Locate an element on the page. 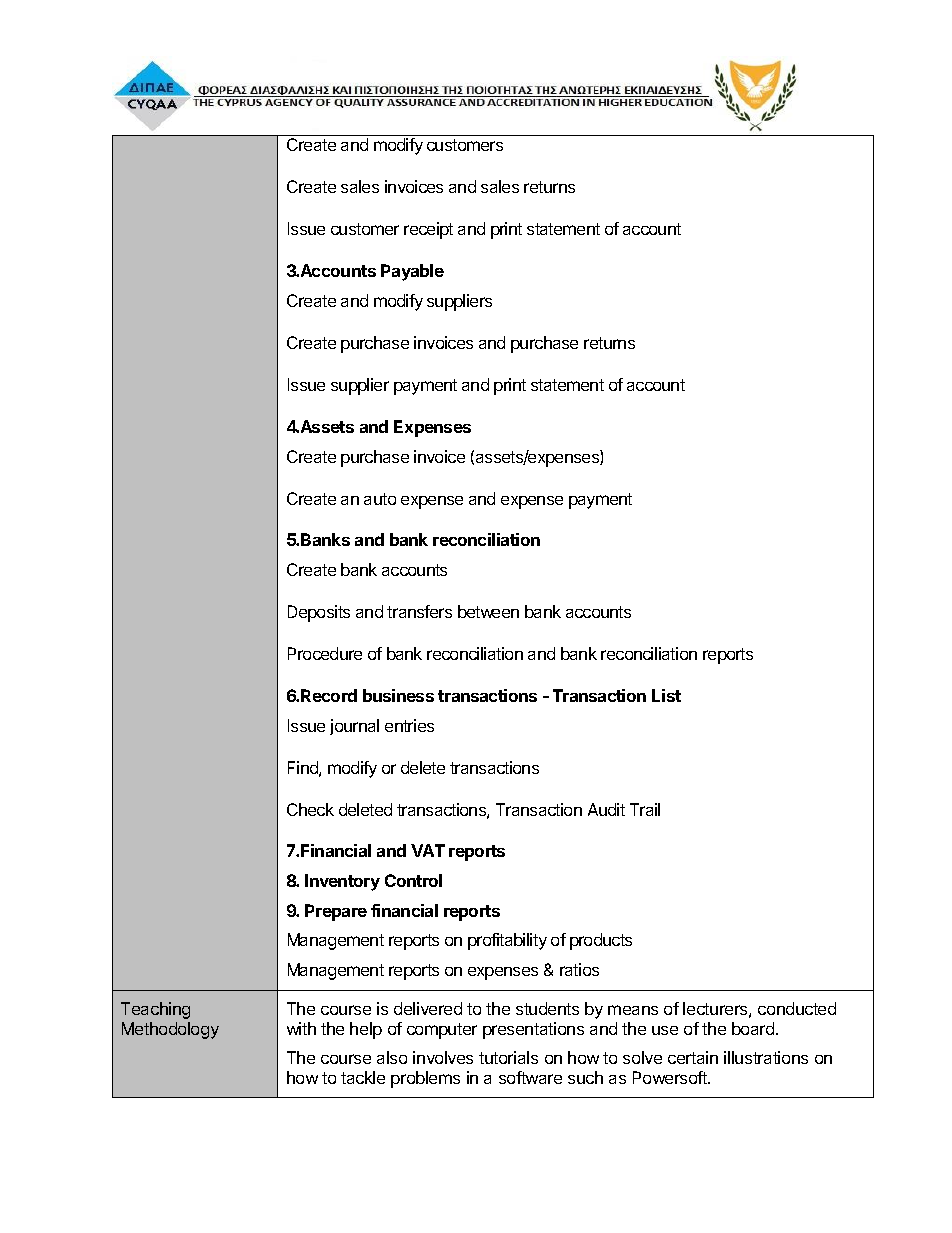  Methodology is located at coordinates (170, 1030).
